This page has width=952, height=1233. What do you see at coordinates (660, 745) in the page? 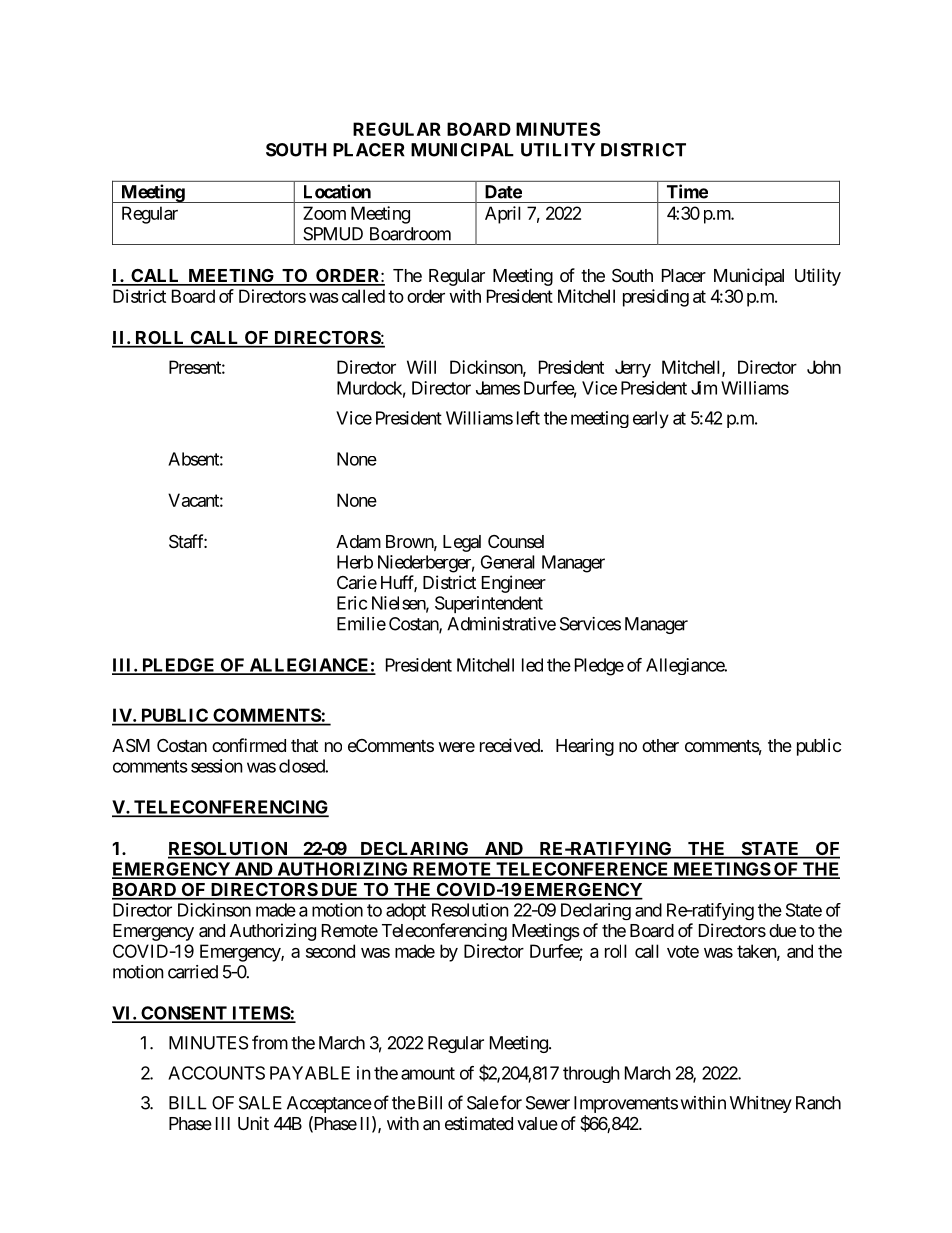
I see `other` at bounding box center [660, 745].
